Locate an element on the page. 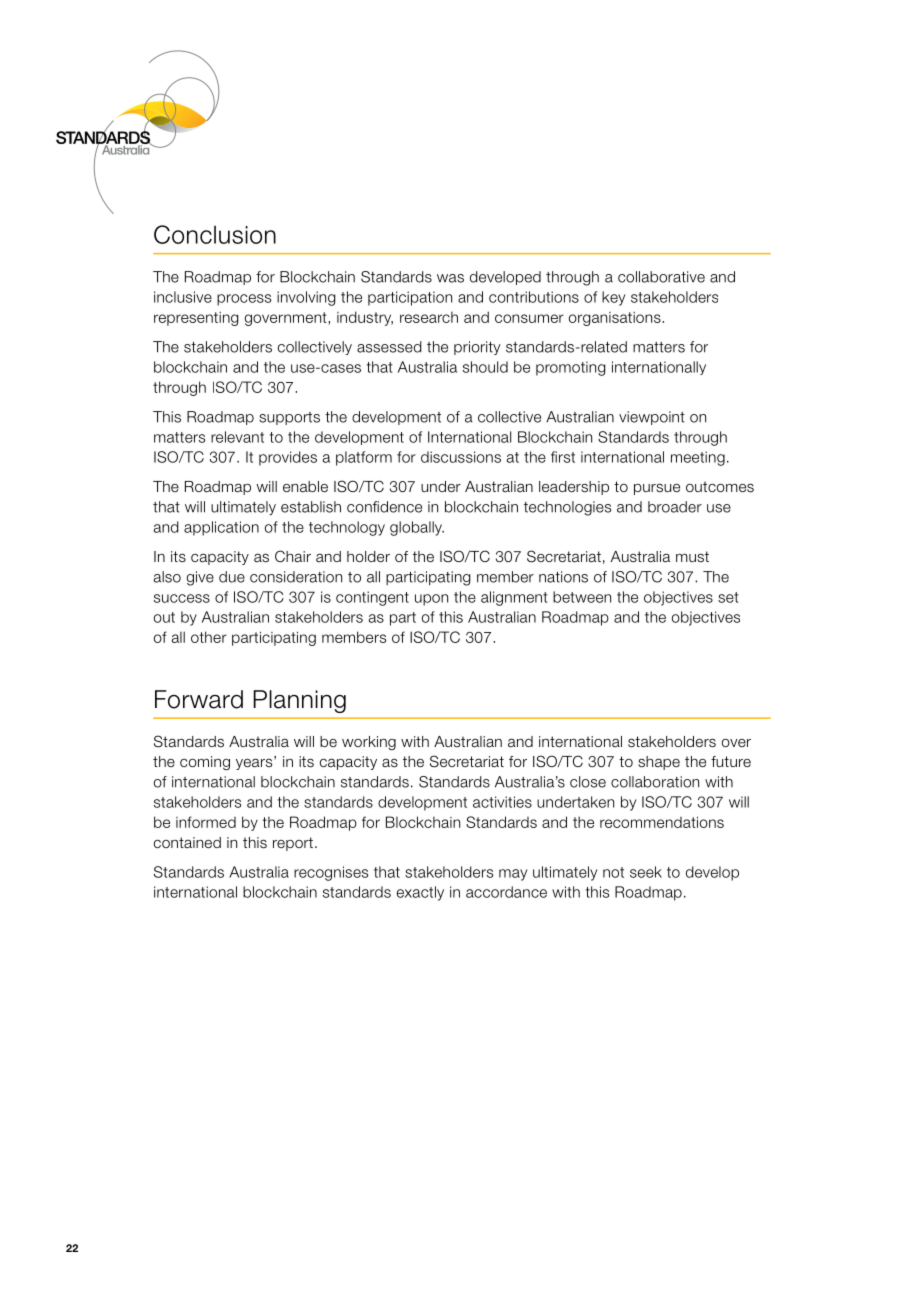  Conclusion is located at coordinates (215, 234).
